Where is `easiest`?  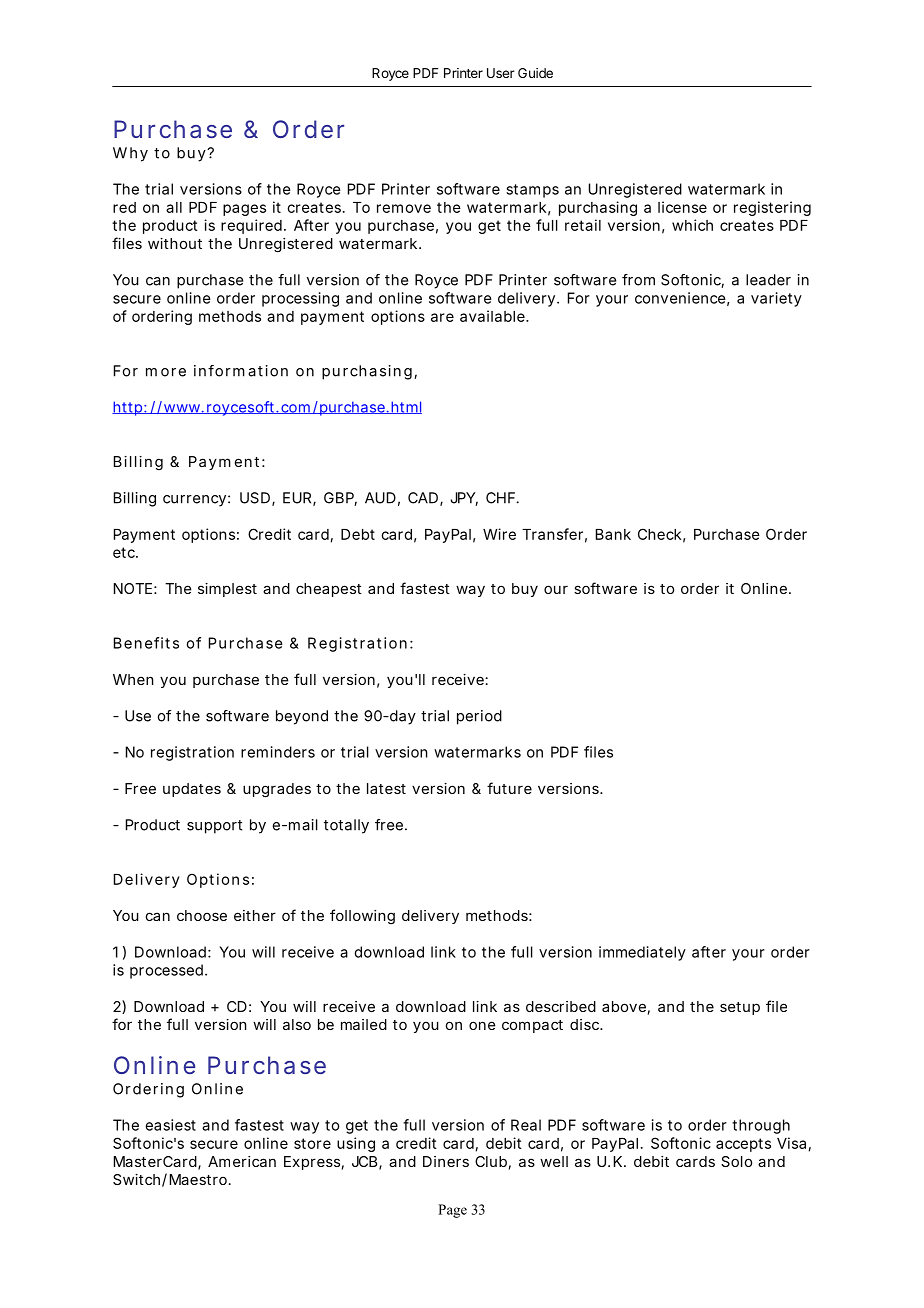
easiest is located at coordinates (170, 1125).
